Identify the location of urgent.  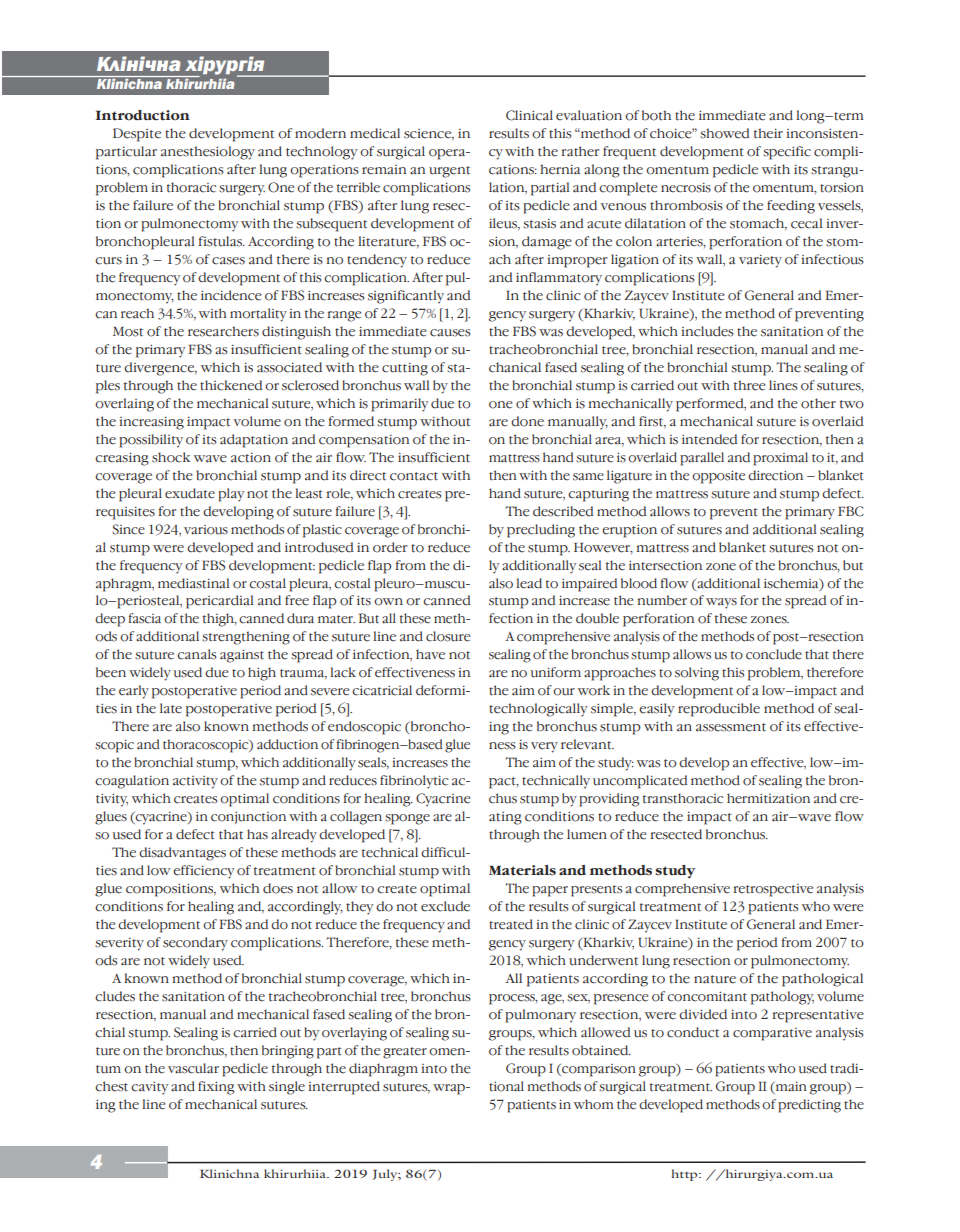
(449, 172).
